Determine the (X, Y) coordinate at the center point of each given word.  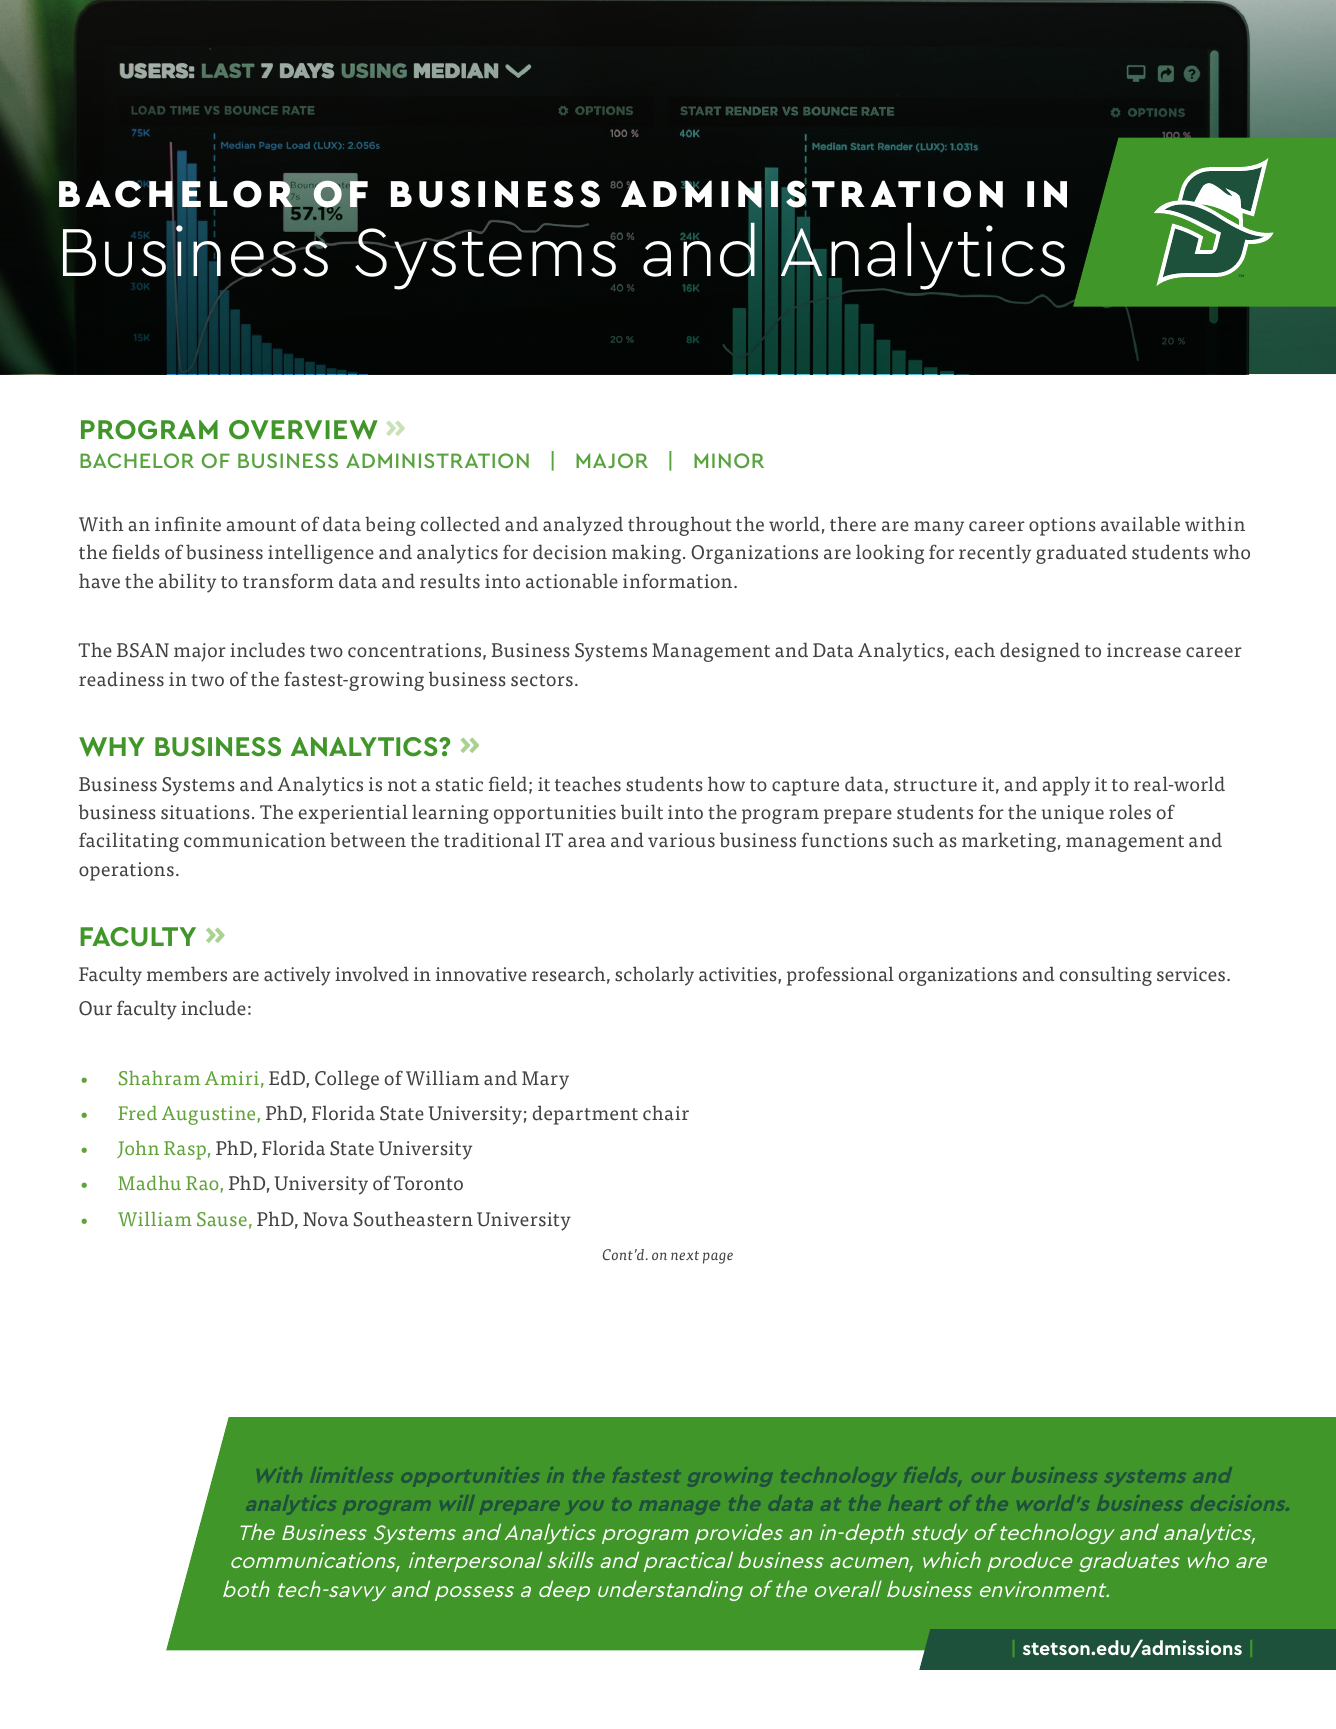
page (718, 1258)
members (187, 974)
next (685, 1255)
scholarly (654, 976)
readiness (121, 679)
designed (1040, 652)
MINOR (729, 460)
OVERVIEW (303, 430)
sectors (542, 680)
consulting (1106, 976)
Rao (202, 1183)
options (1062, 526)
